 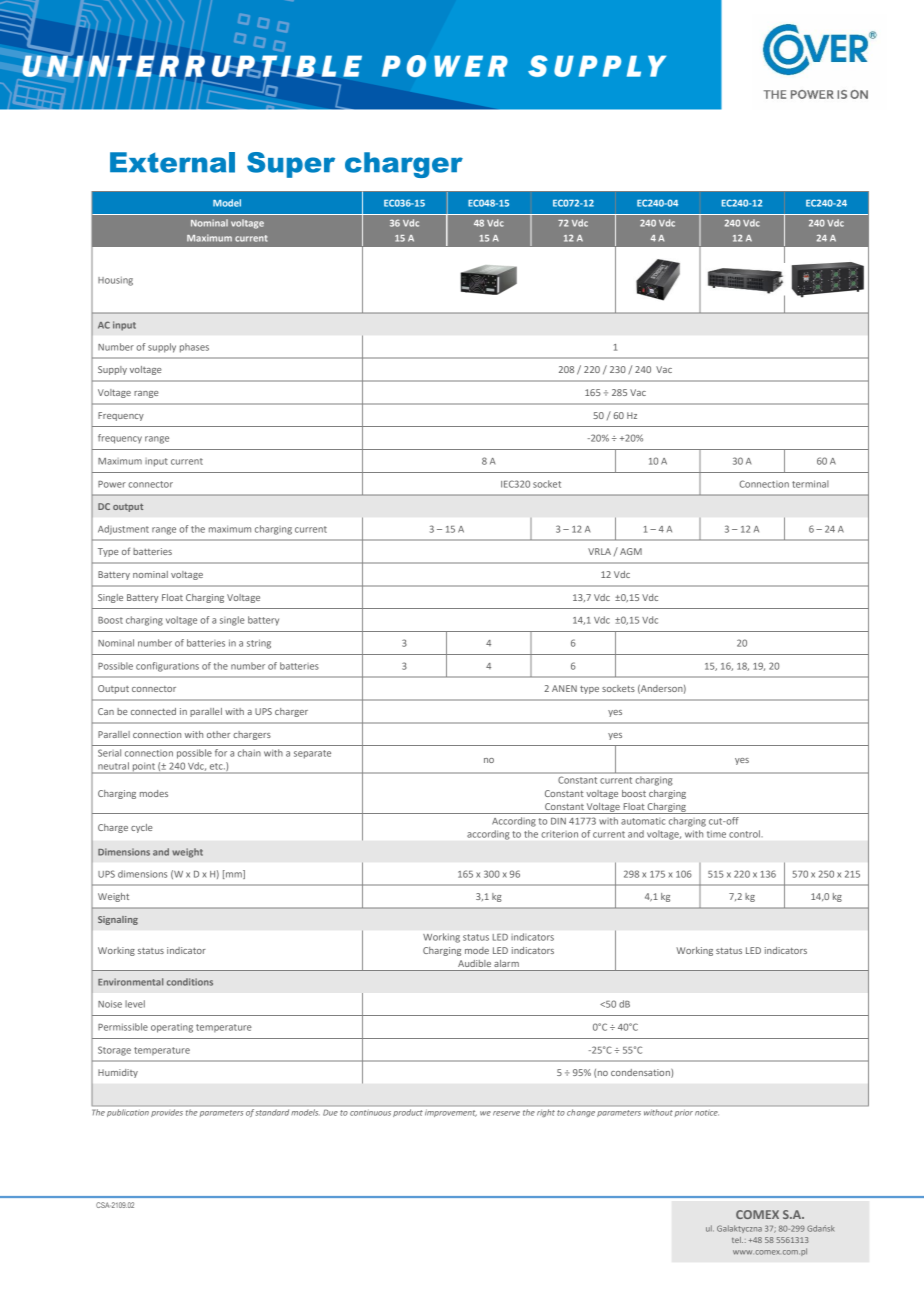 What do you see at coordinates (737, 1240) in the page?
I see `tel` at bounding box center [737, 1240].
